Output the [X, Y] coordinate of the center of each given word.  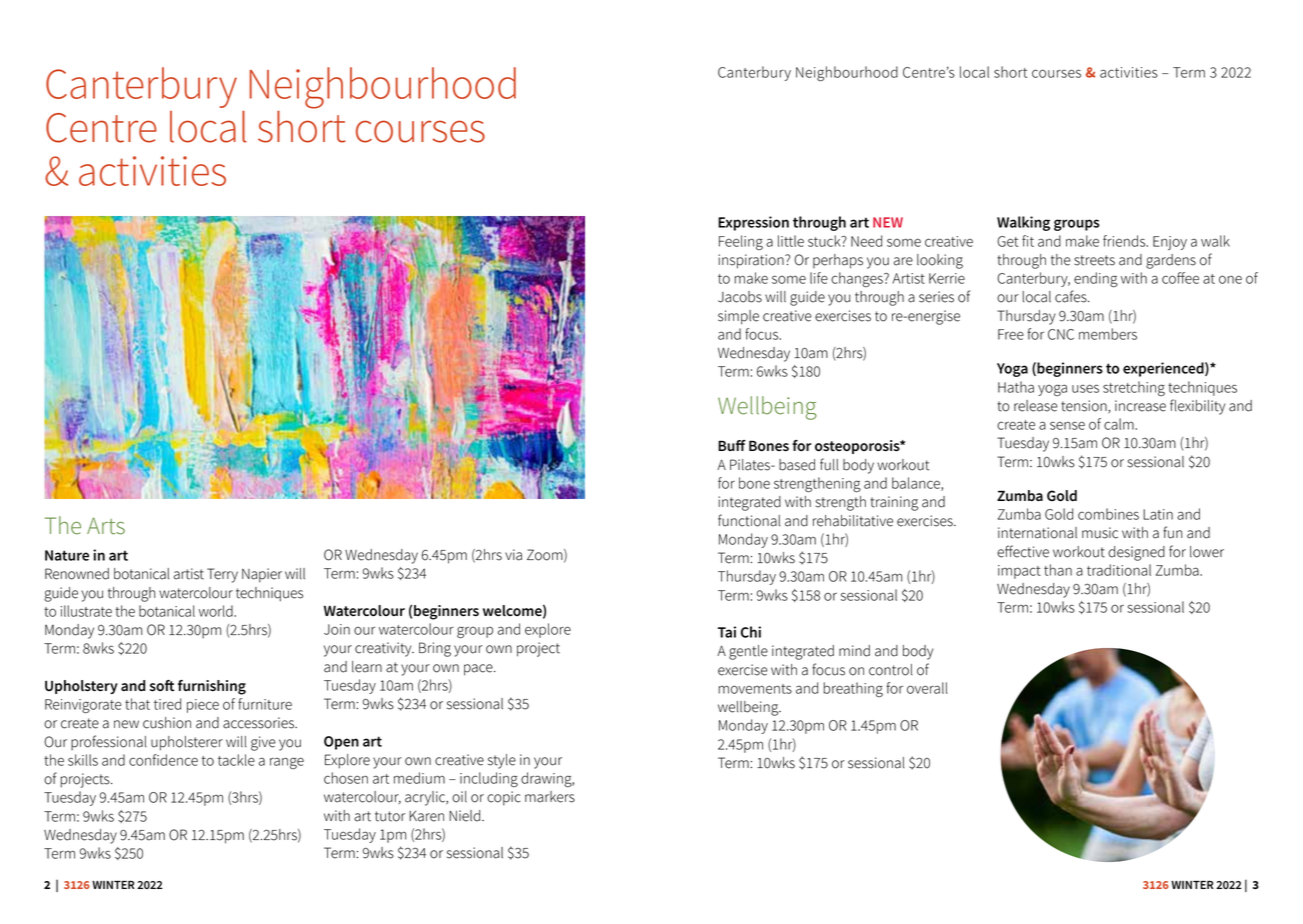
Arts [106, 526]
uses [1085, 388]
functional [749, 520]
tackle [236, 760]
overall [927, 688]
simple [738, 317]
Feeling [741, 242]
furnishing [212, 687]
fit [1028, 241]
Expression [753, 223]
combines [1108, 514]
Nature [67, 555]
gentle [748, 652]
